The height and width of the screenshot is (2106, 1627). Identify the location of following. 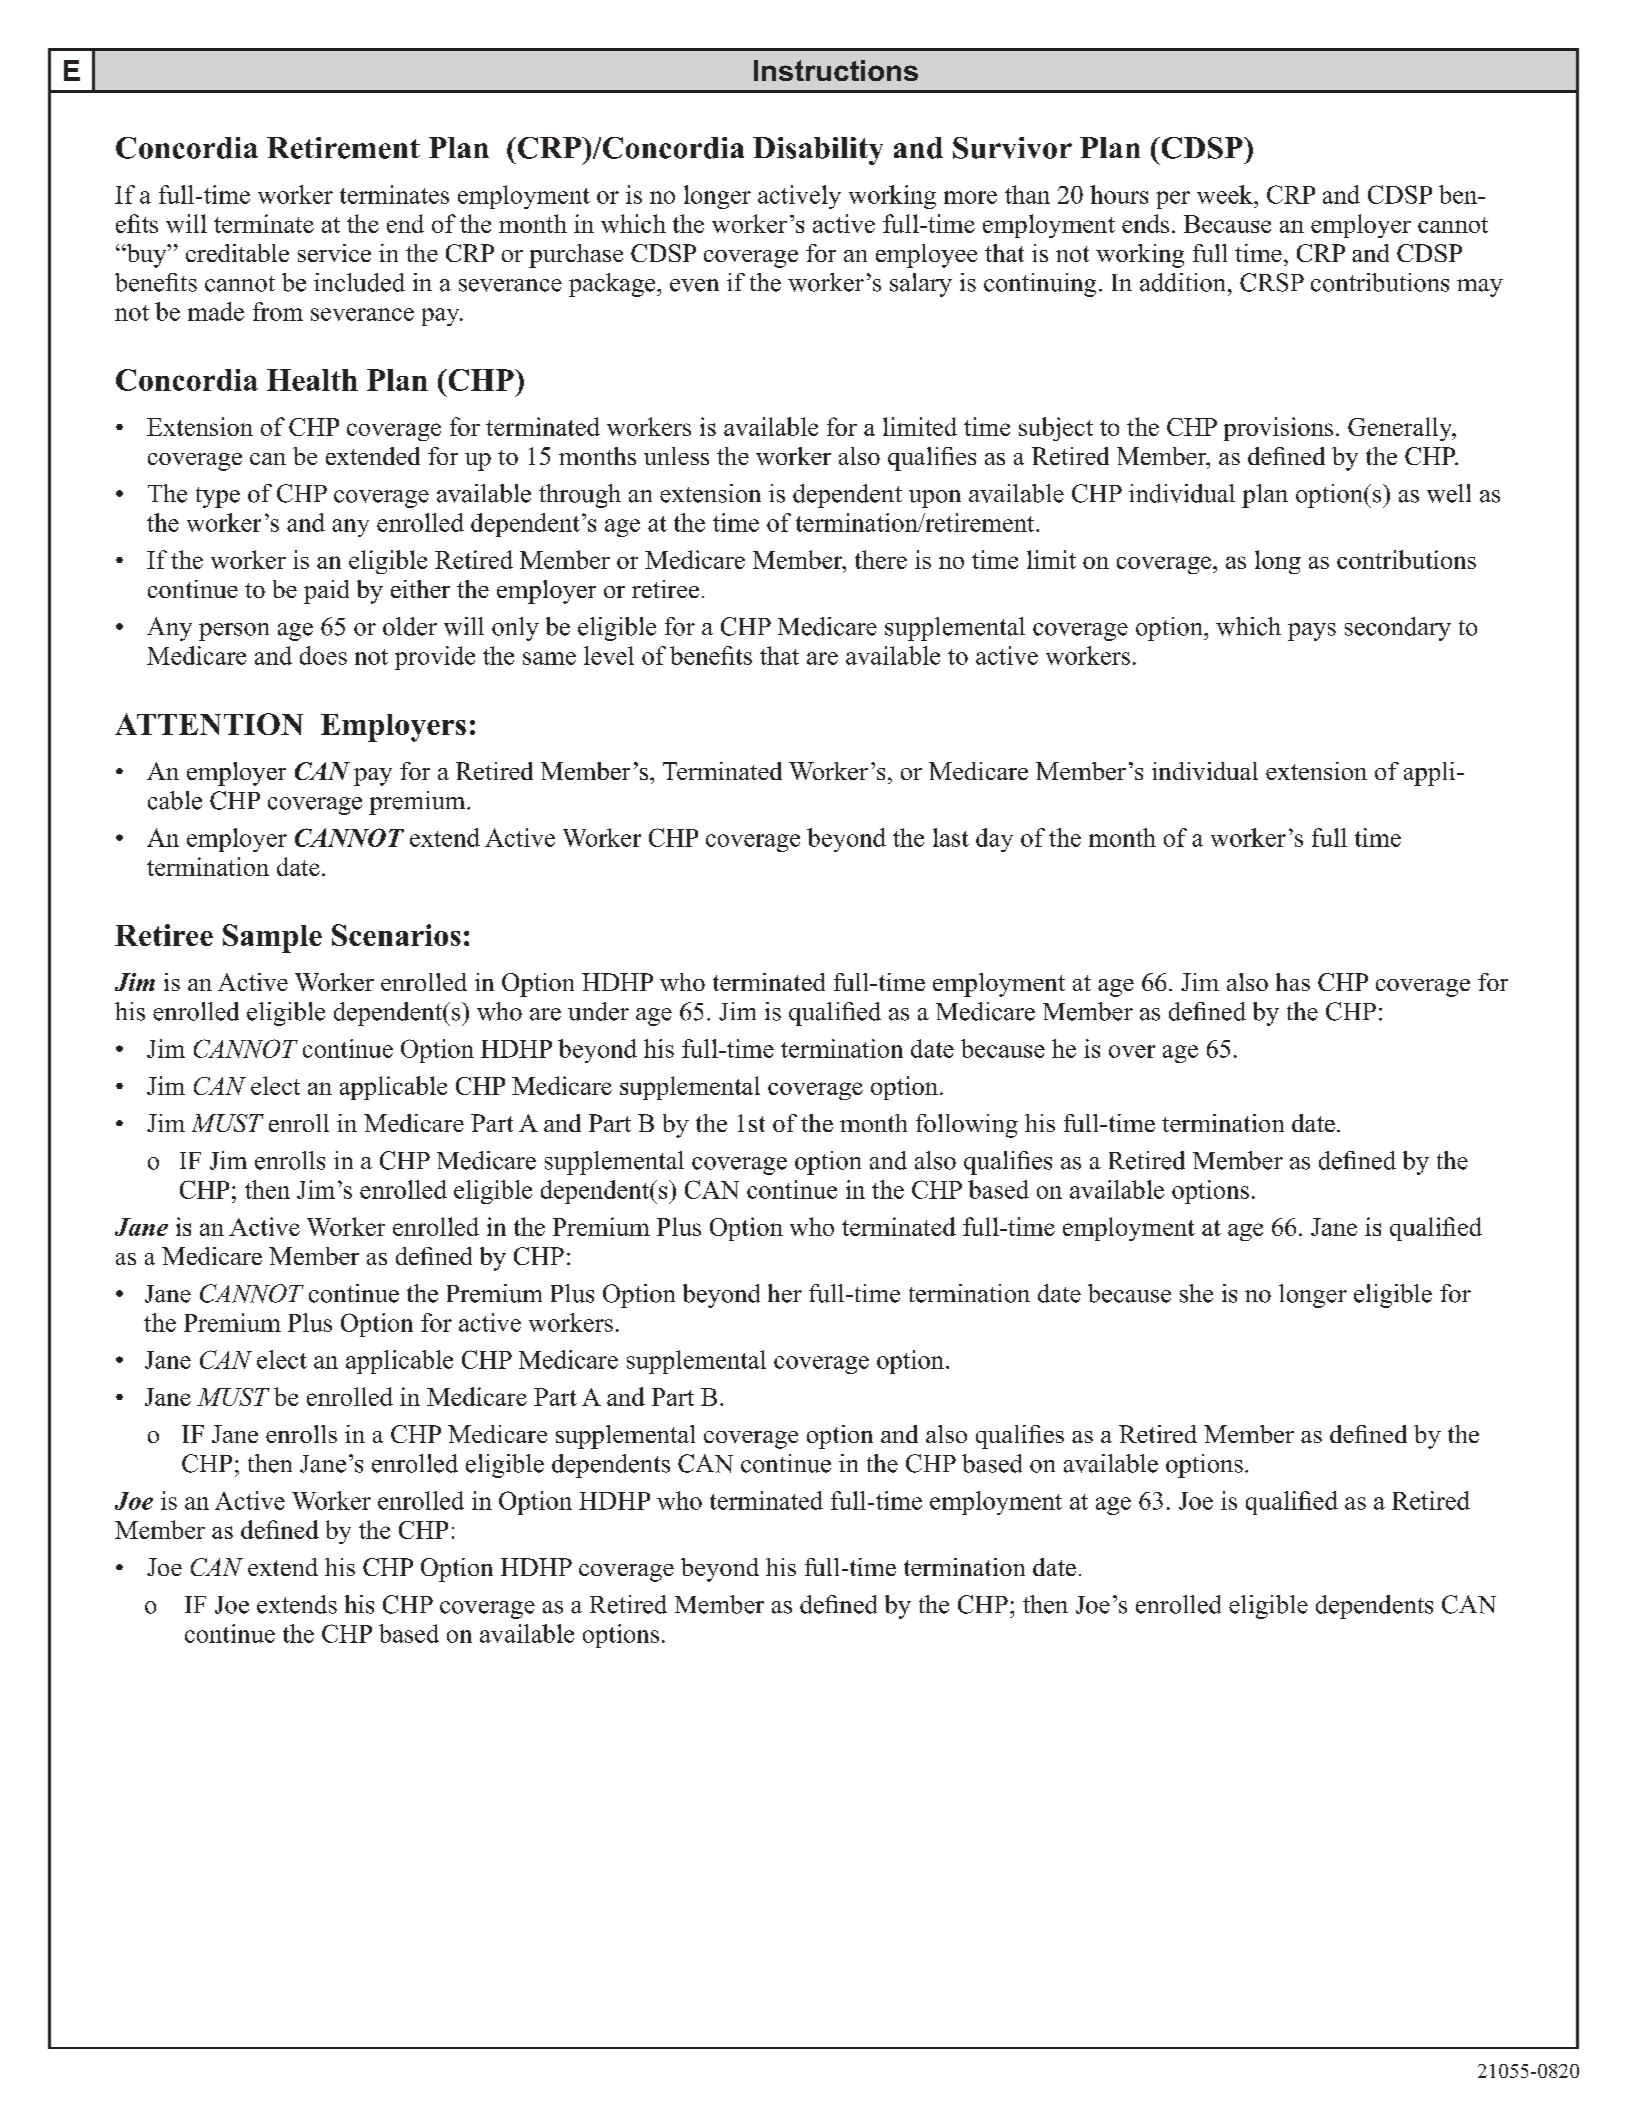
(967, 1126).
